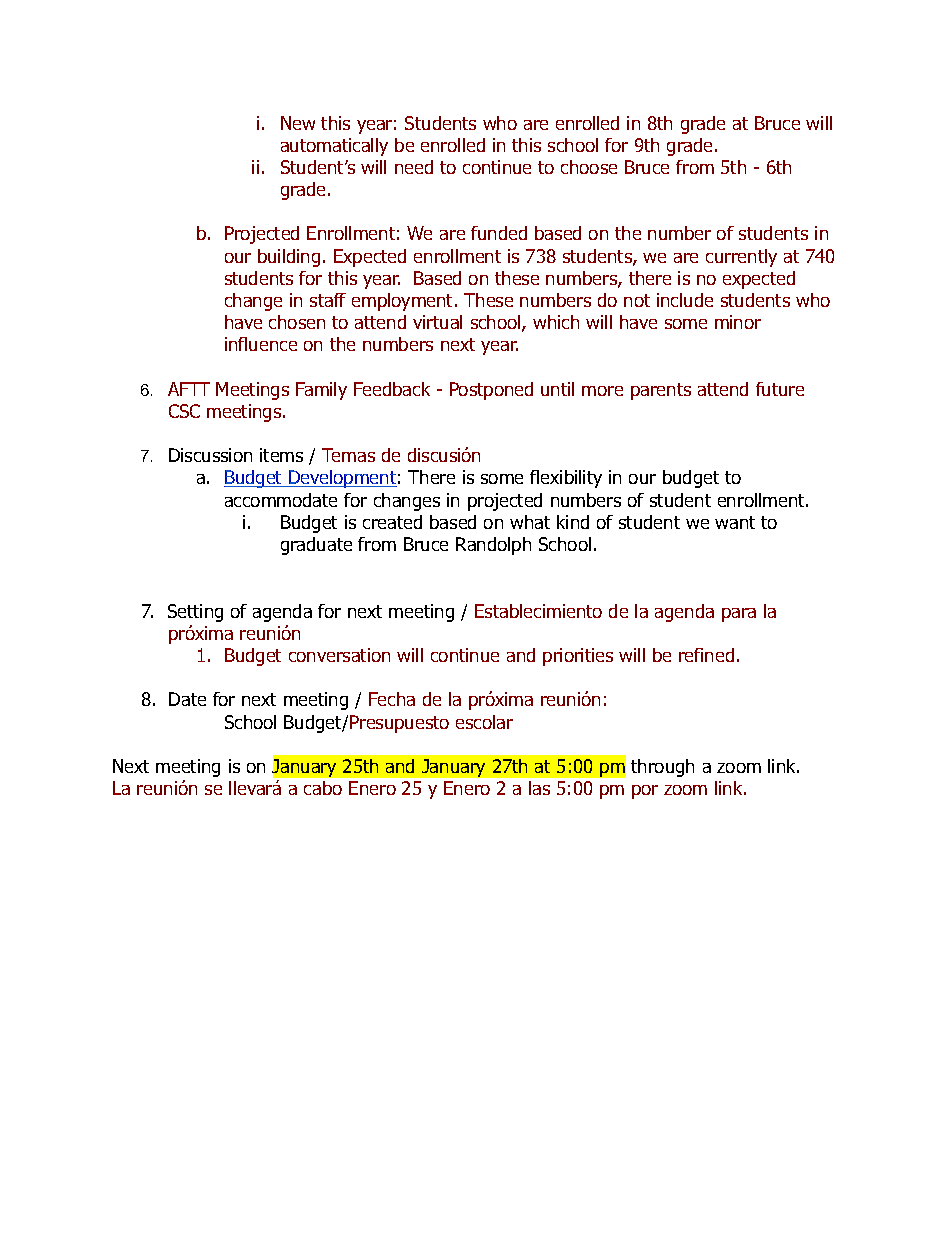  What do you see at coordinates (566, 479) in the screenshot?
I see `flexibility` at bounding box center [566, 479].
